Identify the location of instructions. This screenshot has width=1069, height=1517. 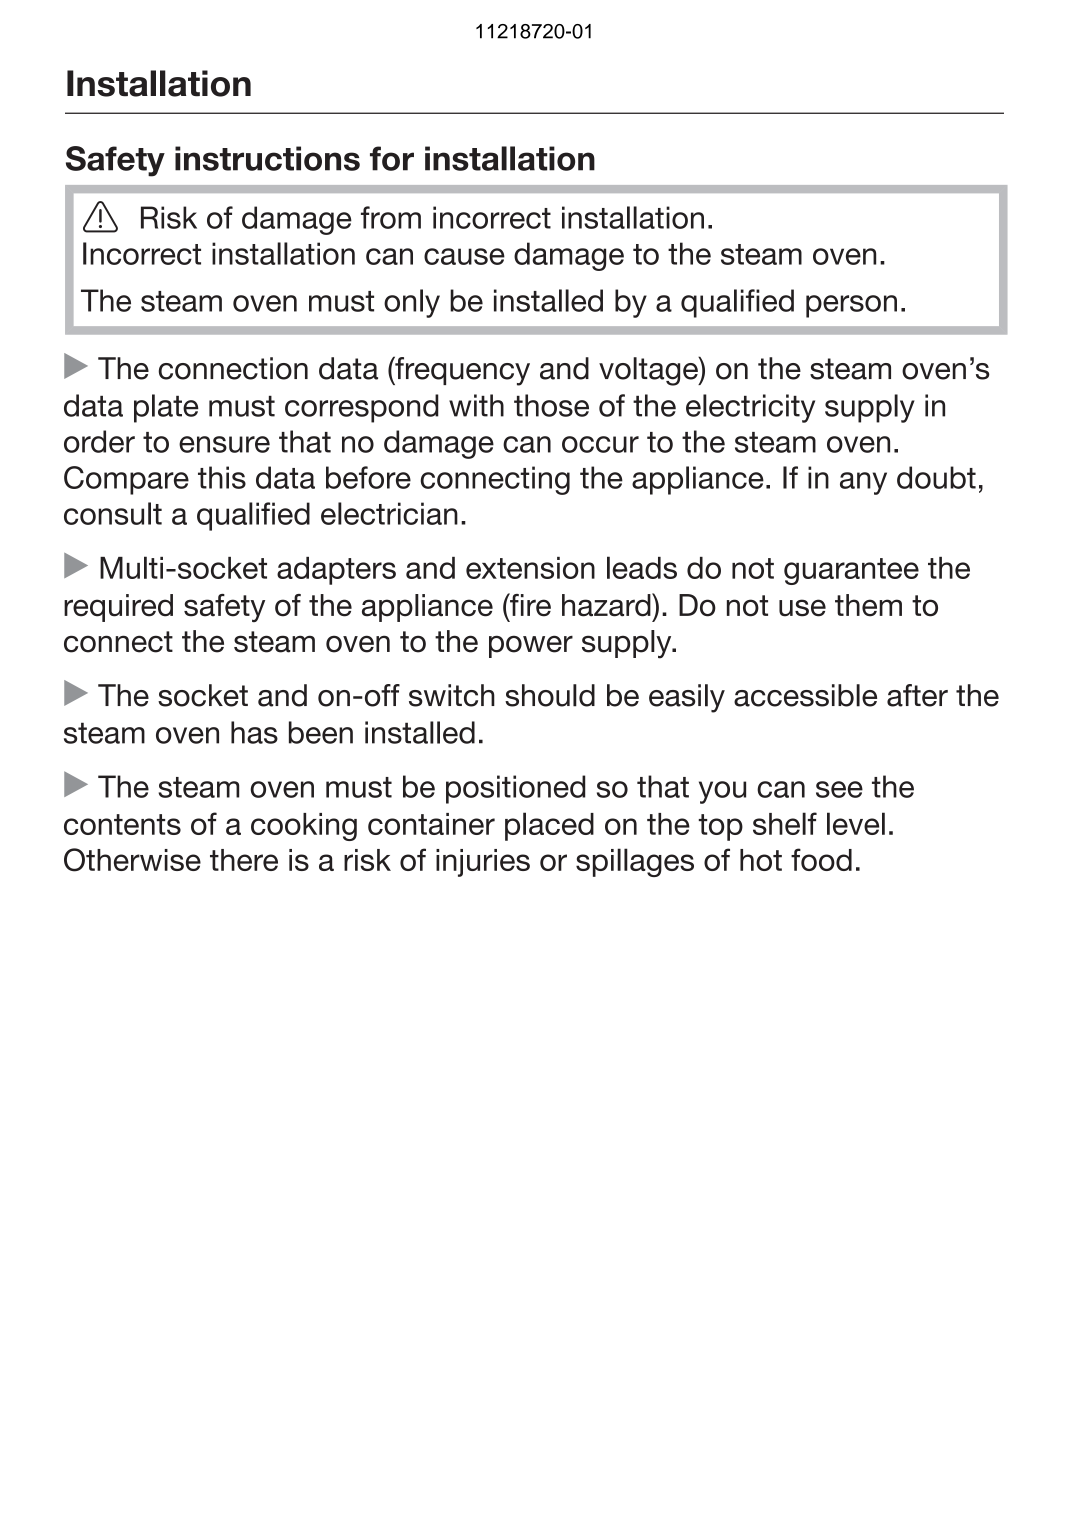
(267, 158).
